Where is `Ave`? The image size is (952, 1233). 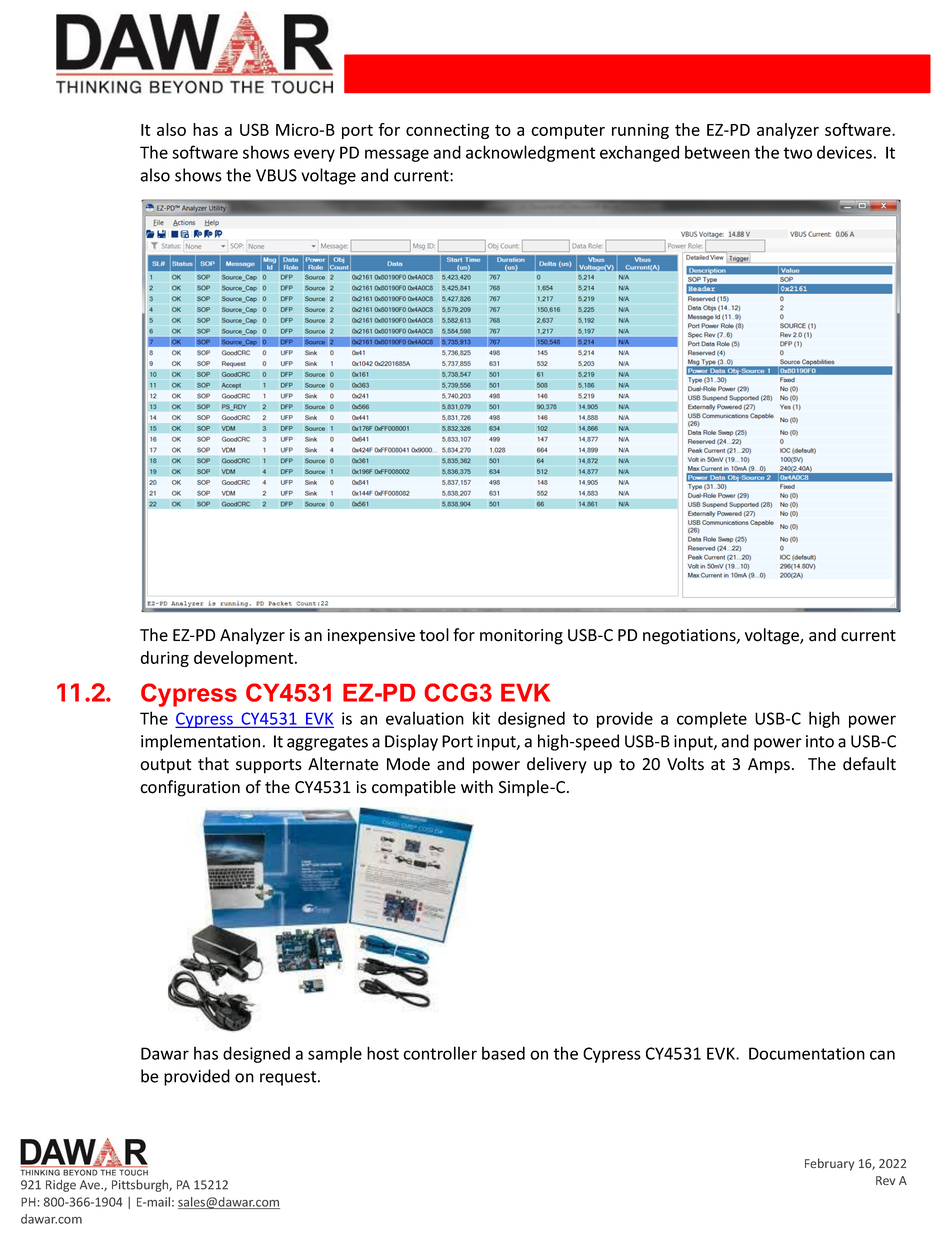 Ave is located at coordinates (91, 1185).
